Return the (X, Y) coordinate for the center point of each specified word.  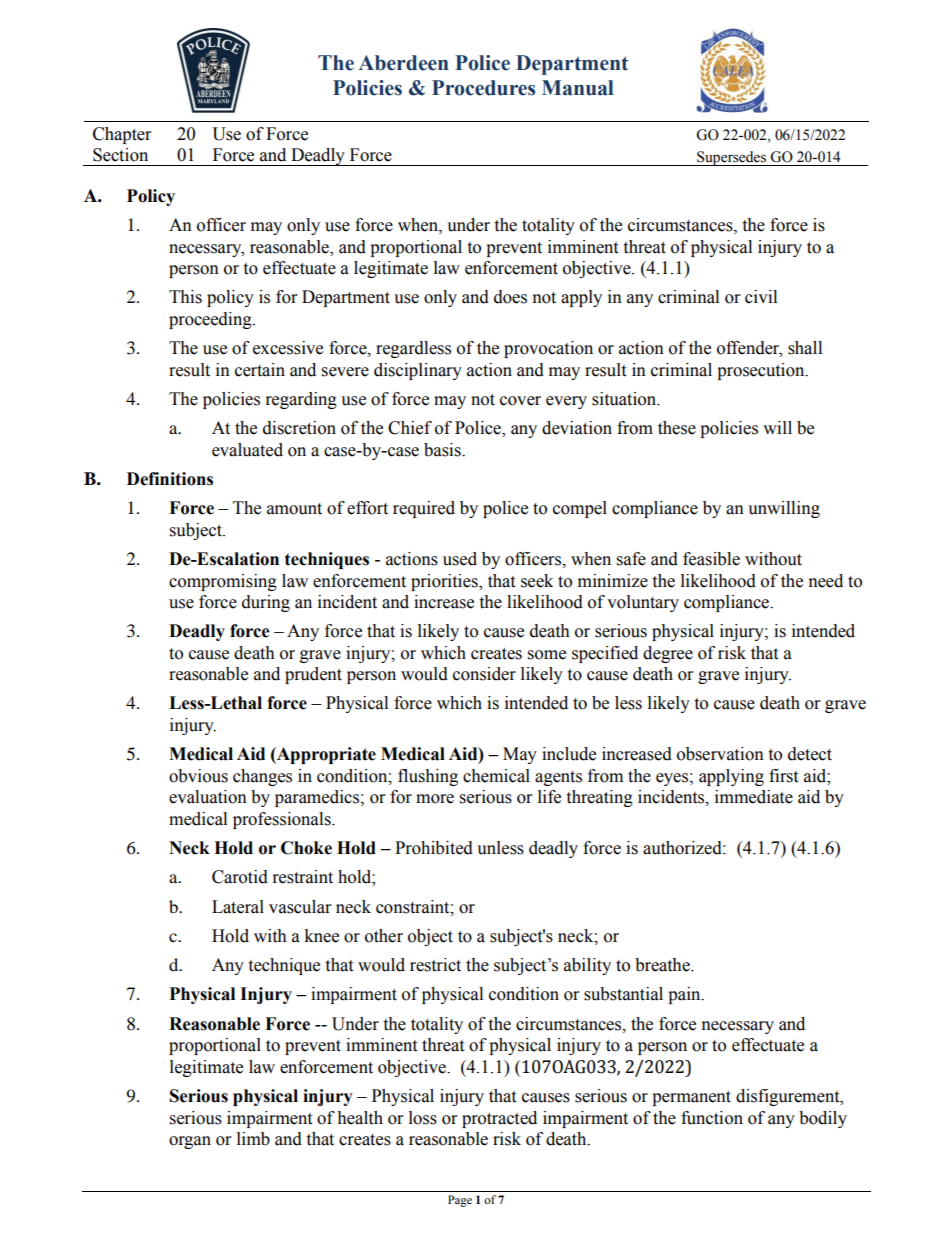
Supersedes (731, 158)
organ (190, 1142)
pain (685, 995)
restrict (435, 965)
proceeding (211, 320)
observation (720, 754)
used (460, 559)
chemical (496, 776)
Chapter (122, 135)
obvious (198, 776)
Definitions (170, 479)
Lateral (238, 907)
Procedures (483, 88)
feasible (711, 559)
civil (761, 297)
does (510, 297)
